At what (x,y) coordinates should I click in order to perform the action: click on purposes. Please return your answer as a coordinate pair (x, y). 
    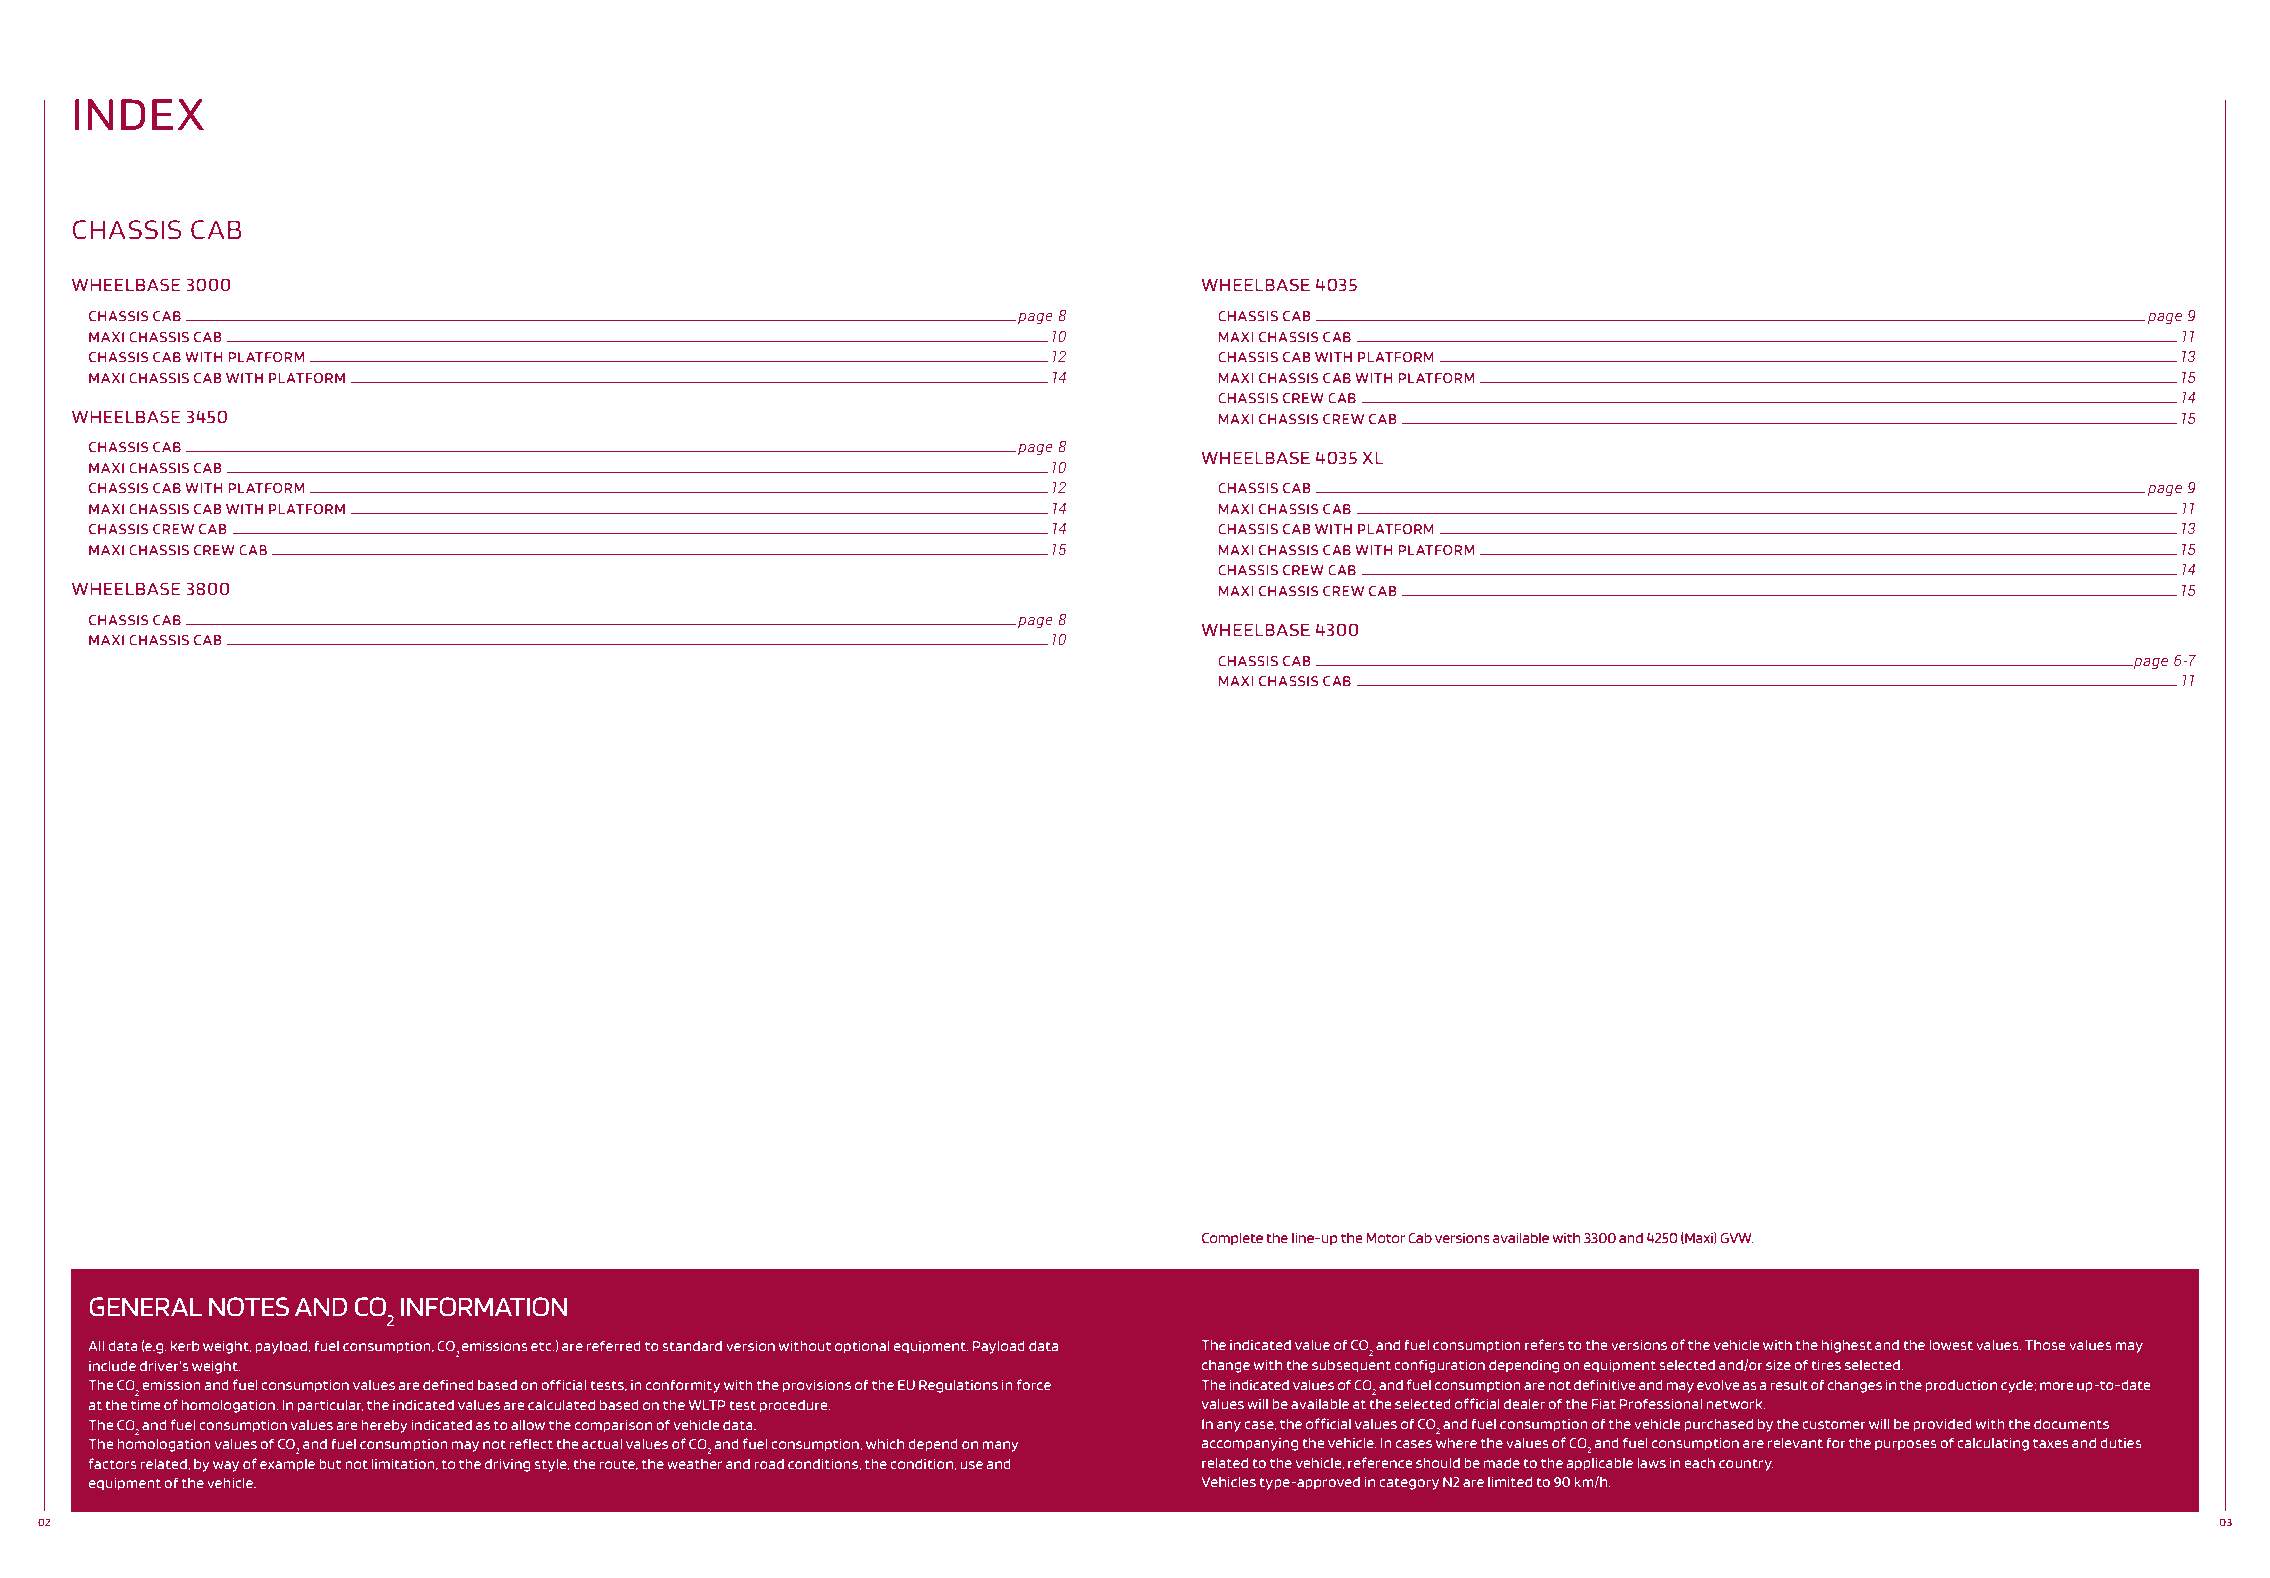
    Looking at the image, I should click on (1906, 1445).
